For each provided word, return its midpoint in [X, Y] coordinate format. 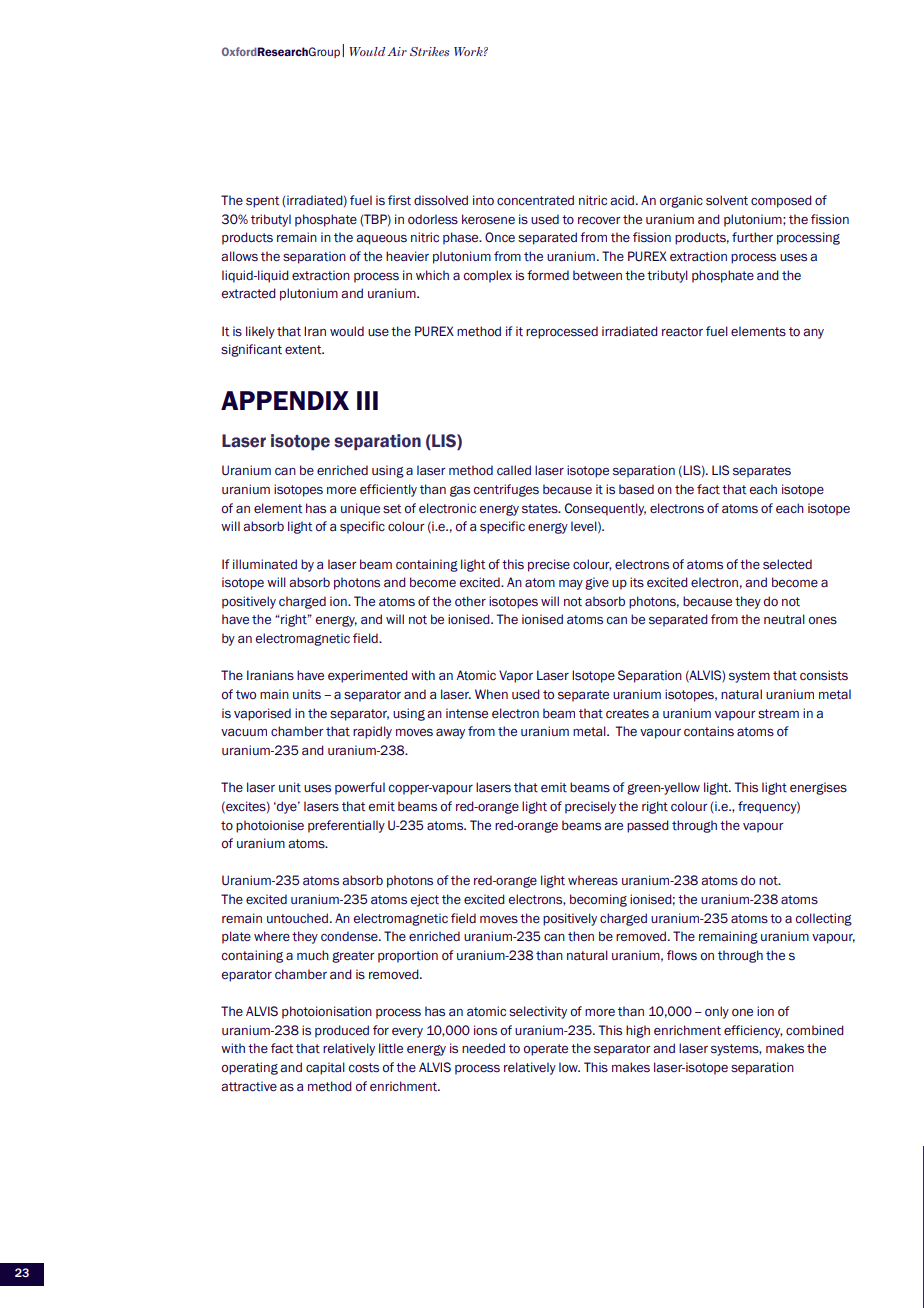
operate [546, 1050]
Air [397, 51]
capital [325, 1068]
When [491, 694]
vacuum [244, 733]
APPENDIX [285, 400]
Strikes [429, 51]
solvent [727, 200]
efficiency [753, 1031]
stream [778, 714]
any [813, 334]
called [514, 470]
